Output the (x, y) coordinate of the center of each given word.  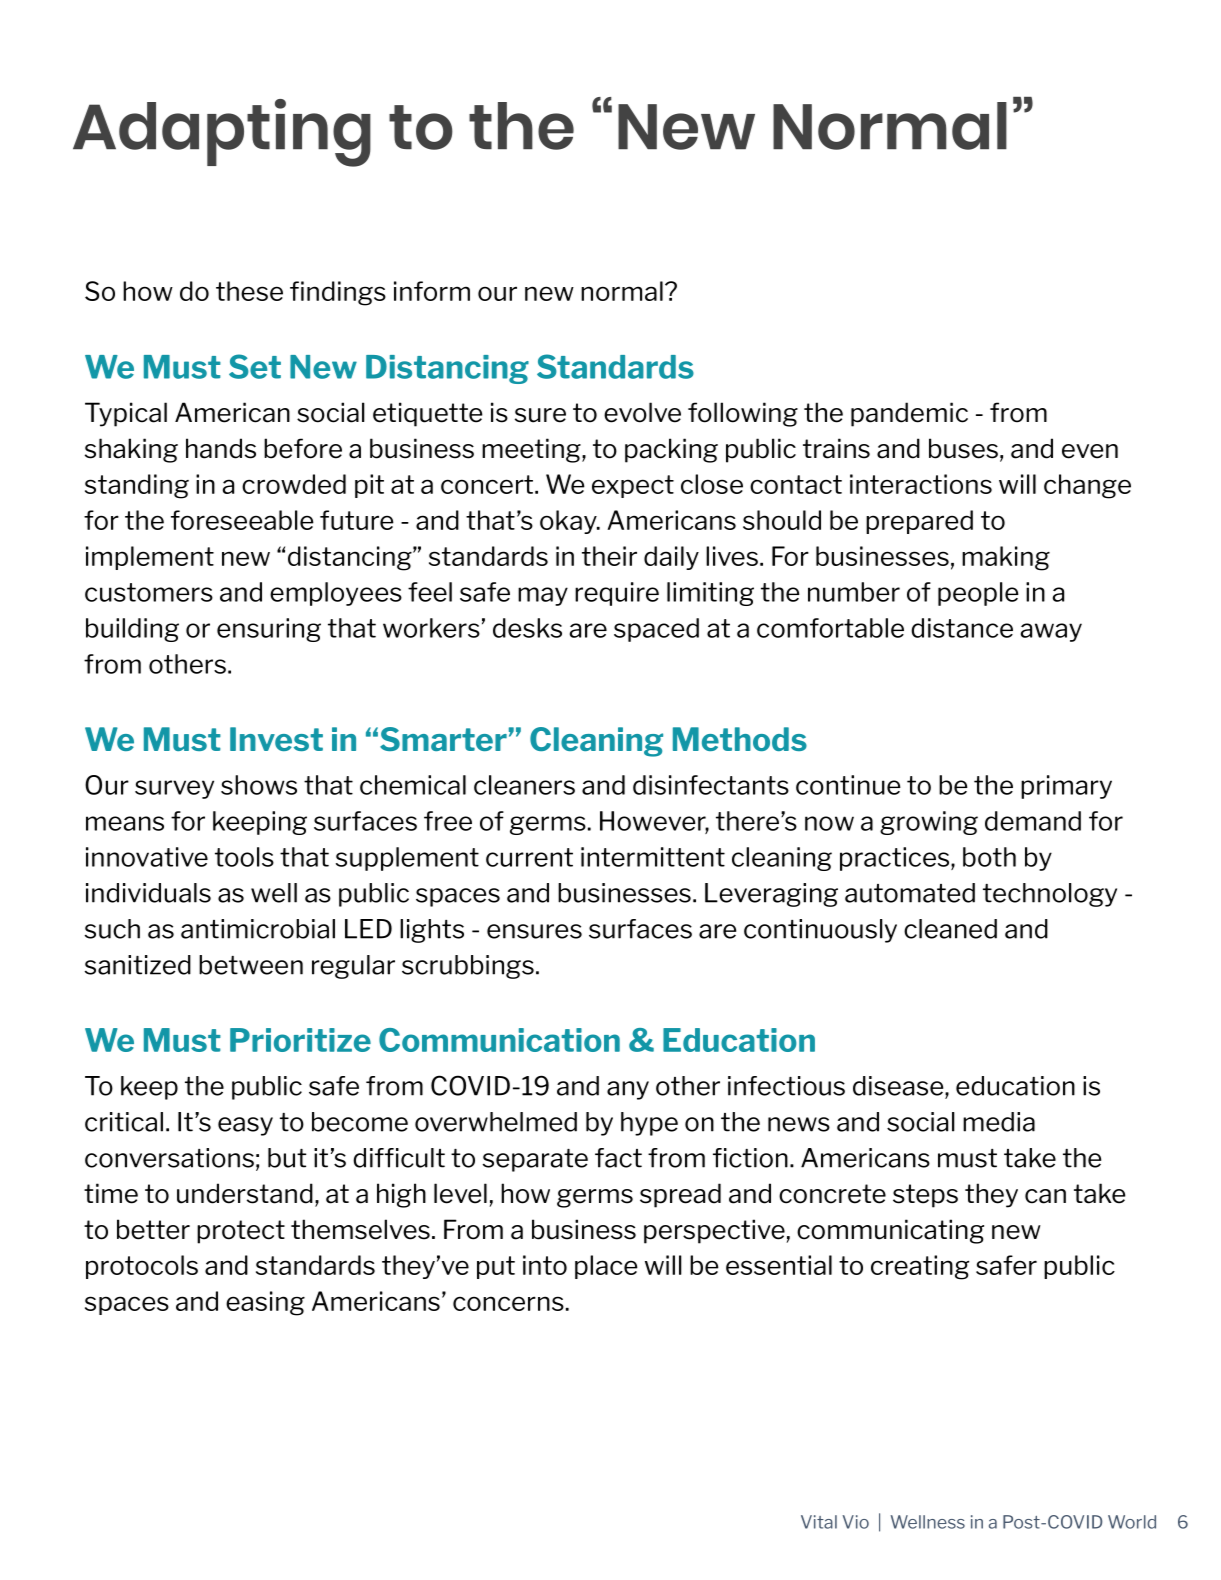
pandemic (909, 414)
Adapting (222, 133)
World (1132, 1522)
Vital (819, 1522)
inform (432, 291)
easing (265, 1303)
